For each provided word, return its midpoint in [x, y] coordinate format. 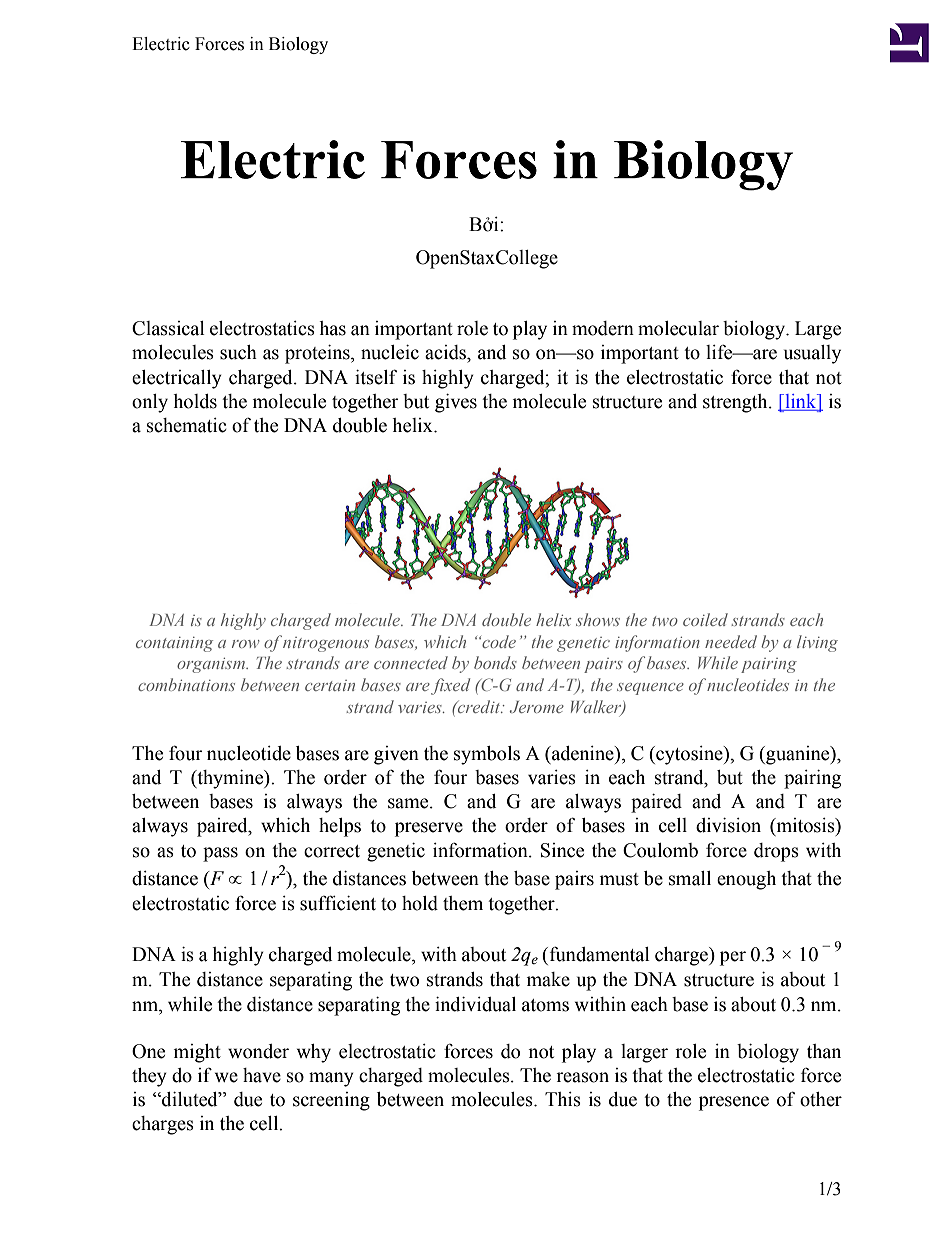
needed [731, 641]
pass [220, 854]
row [246, 644]
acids [446, 352]
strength [736, 403]
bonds [495, 662]
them [463, 903]
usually [812, 354]
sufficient [338, 903]
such [238, 352]
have [262, 1075]
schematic [186, 425]
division [728, 825]
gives [456, 403]
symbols [487, 755]
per [733, 958]
